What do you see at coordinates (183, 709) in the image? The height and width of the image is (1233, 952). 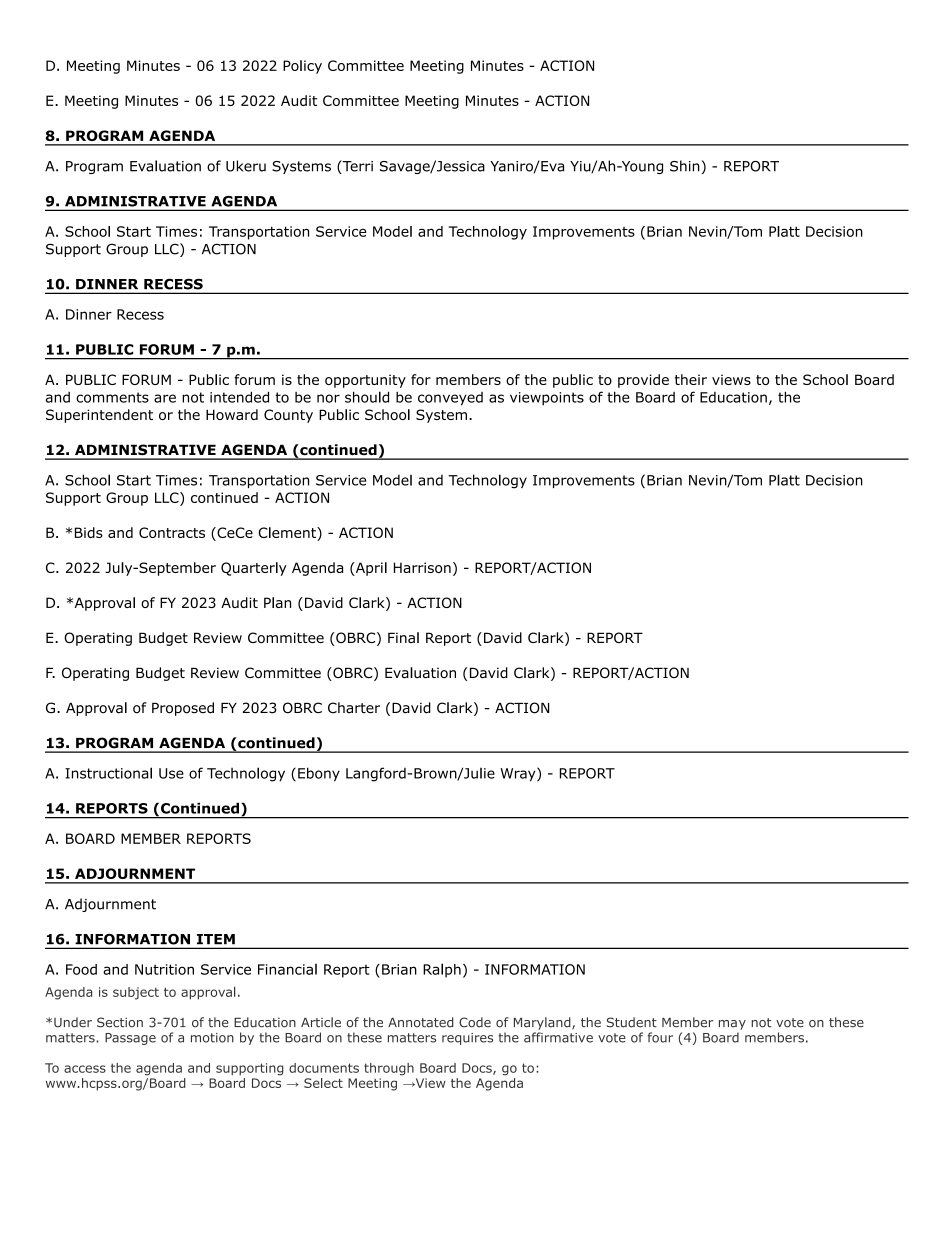 I see `Proposed` at bounding box center [183, 709].
